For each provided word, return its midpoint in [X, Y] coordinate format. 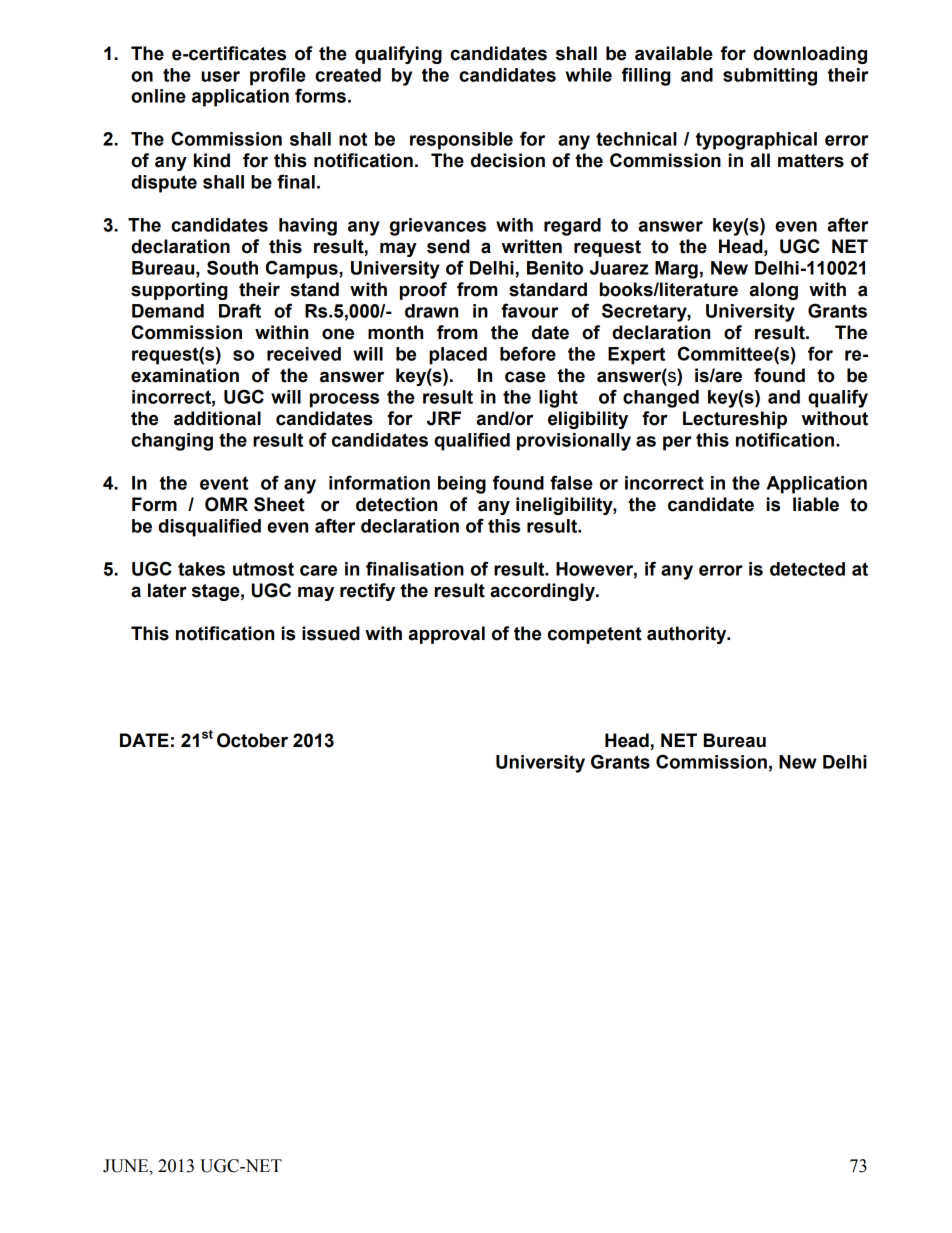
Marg [676, 270]
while [589, 75]
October [252, 740]
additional [217, 418]
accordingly [543, 592]
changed [661, 399]
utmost [263, 569]
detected [807, 569]
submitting [770, 77]
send [448, 246]
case [525, 377]
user [220, 76]
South [232, 267]
